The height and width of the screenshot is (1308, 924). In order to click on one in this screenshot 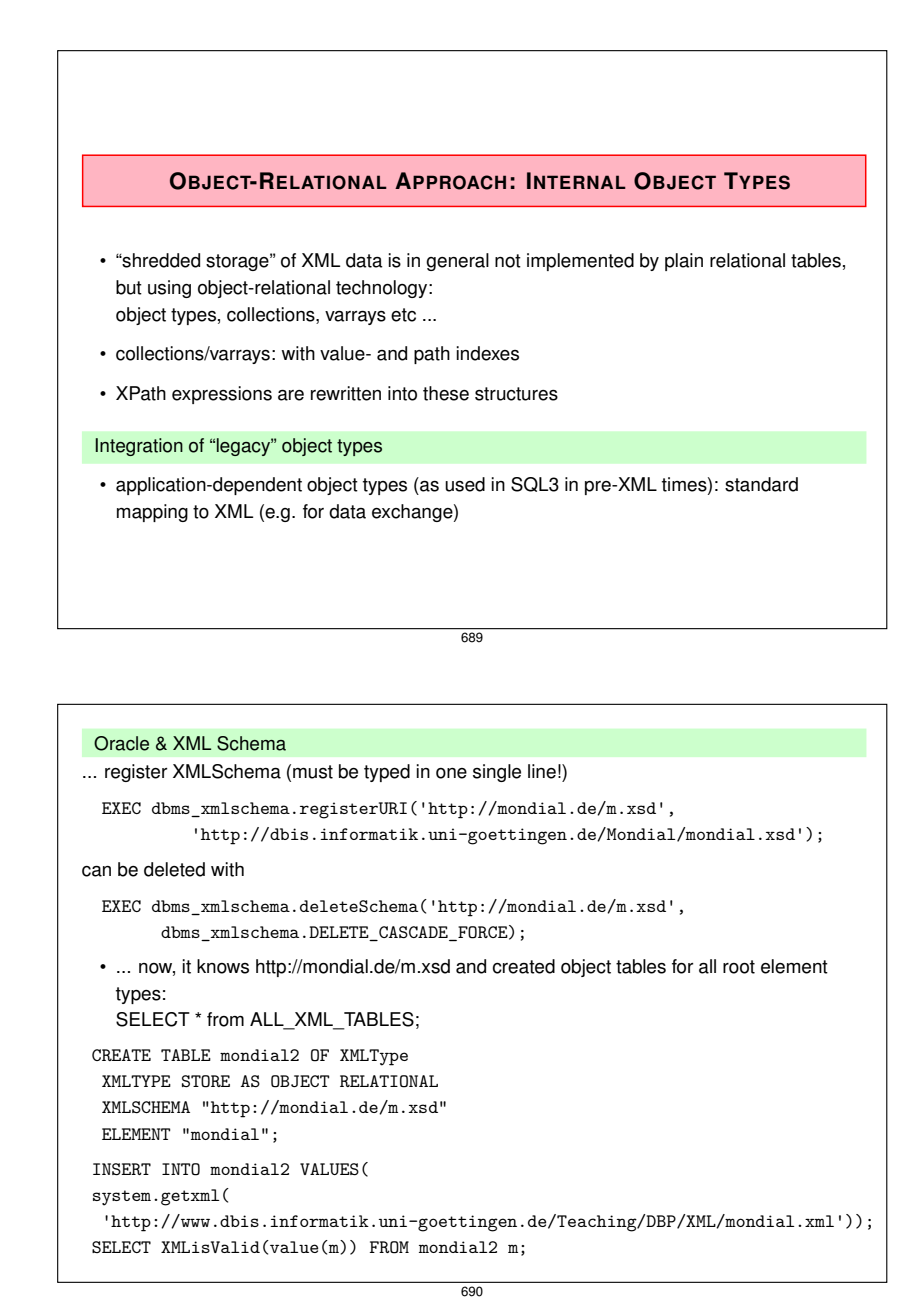, I will do `click(451, 773)`.
